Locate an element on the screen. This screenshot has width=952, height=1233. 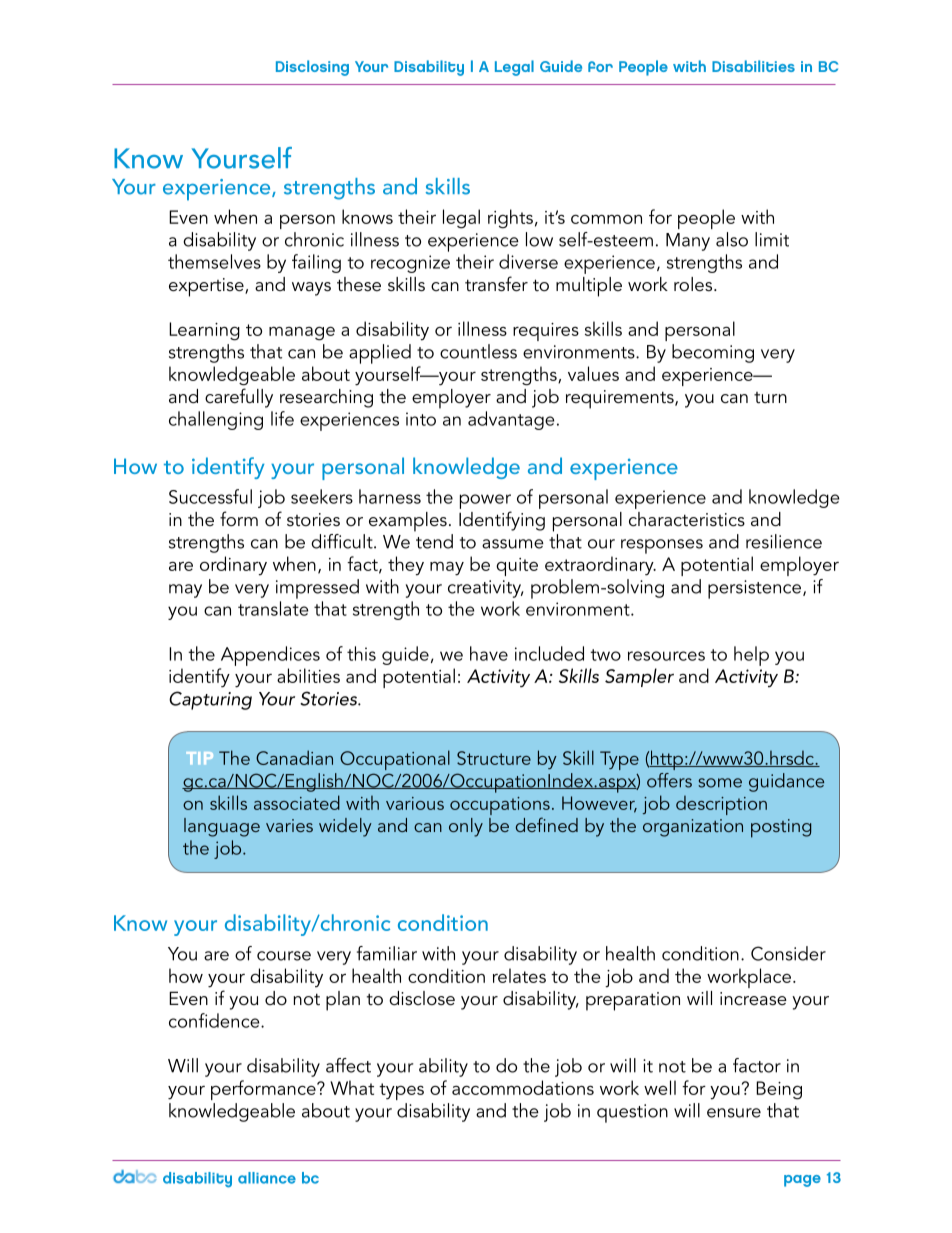
countless is located at coordinates (478, 351).
